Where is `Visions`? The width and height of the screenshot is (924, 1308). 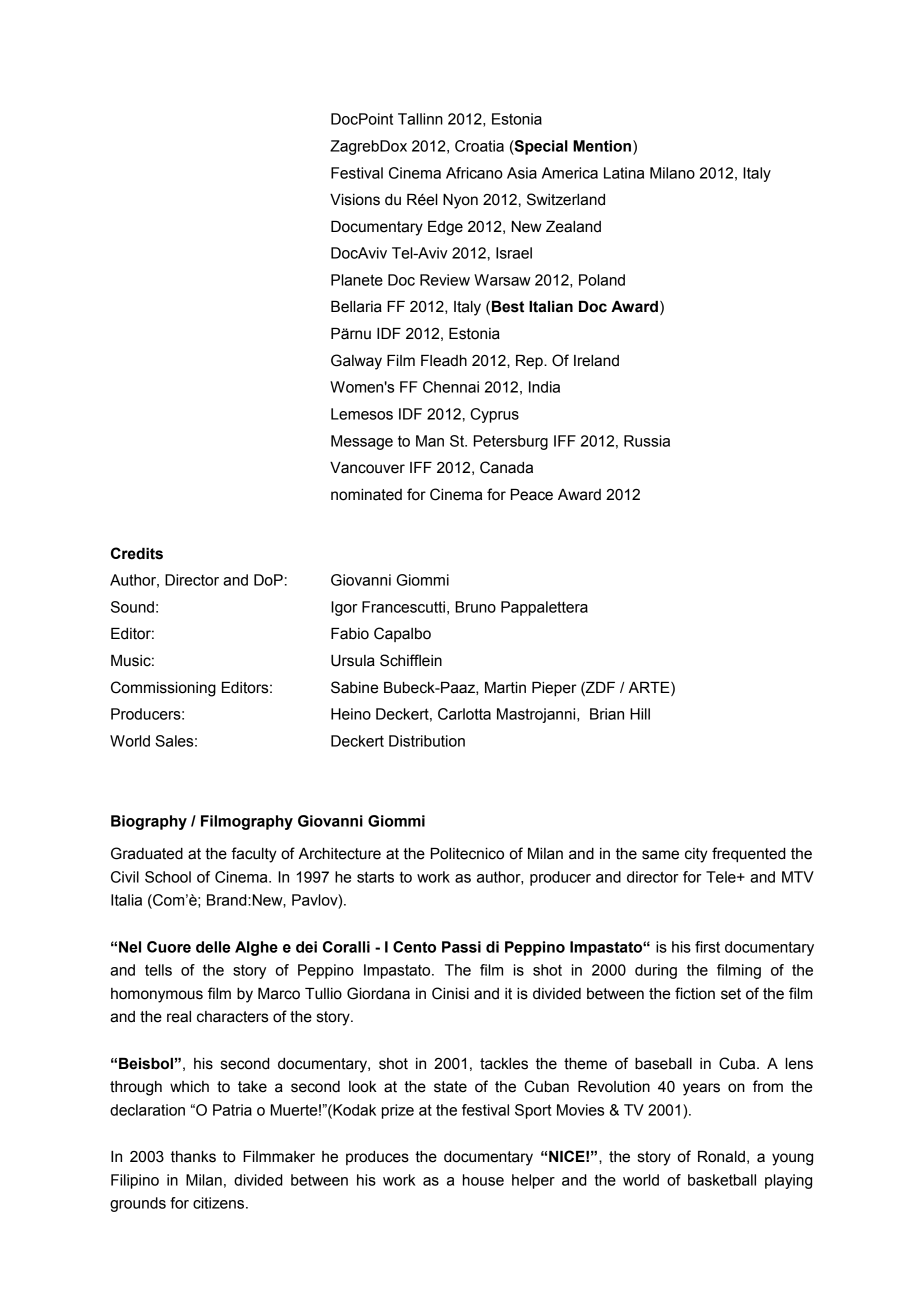
Visions is located at coordinates (355, 200).
